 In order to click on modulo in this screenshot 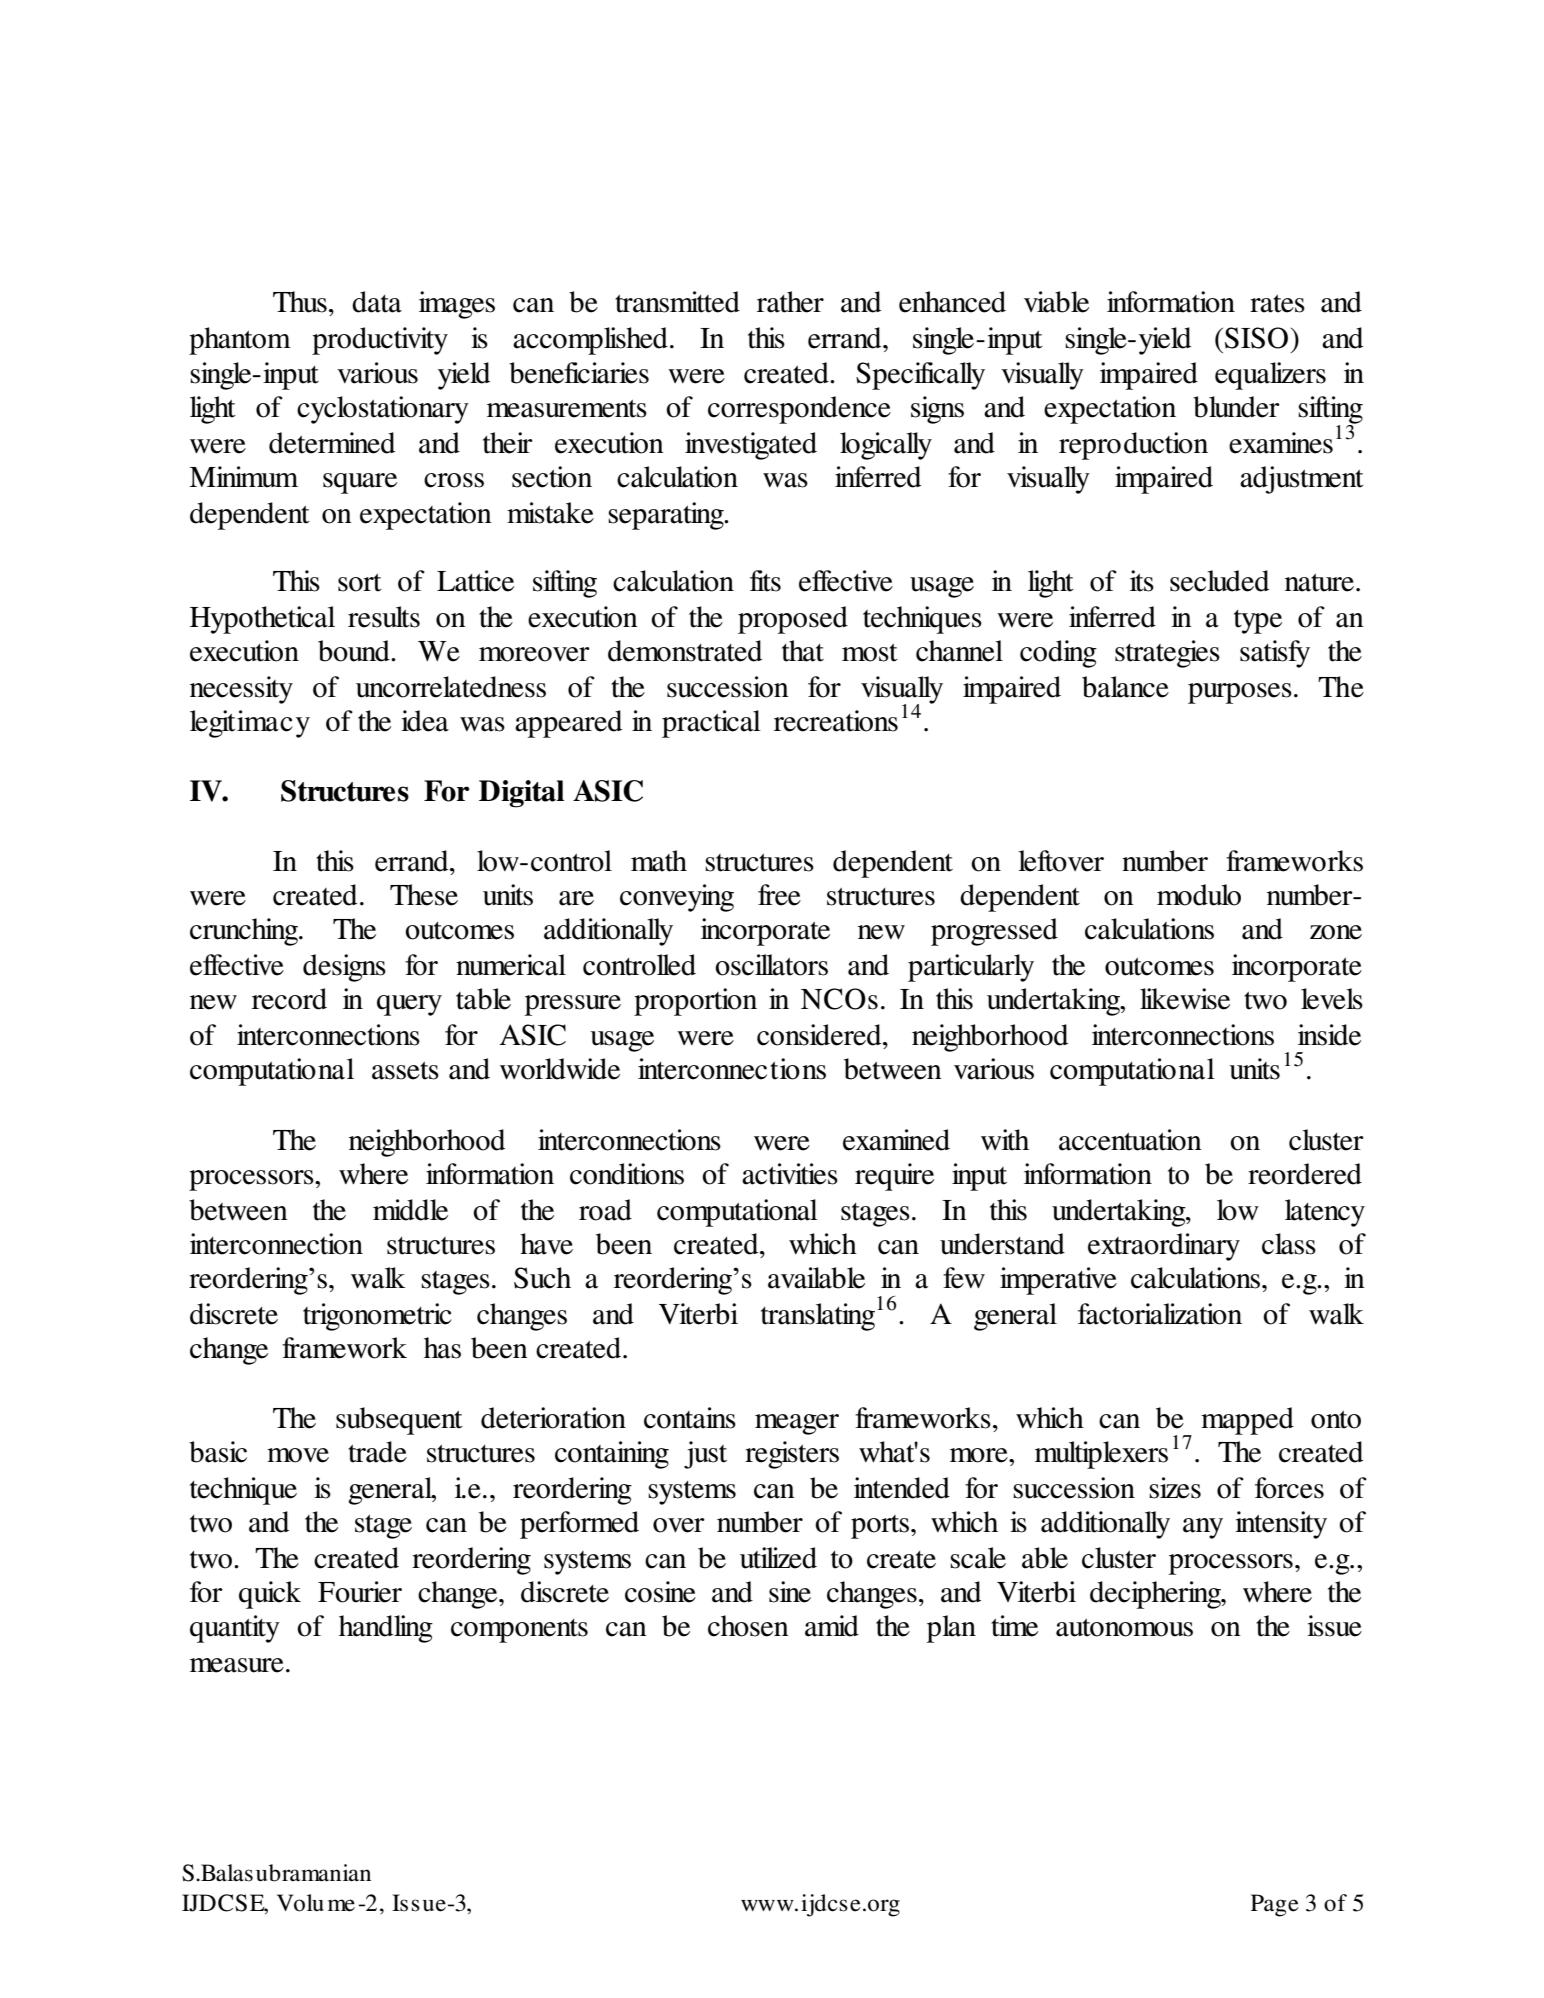, I will do `click(1199, 895)`.
